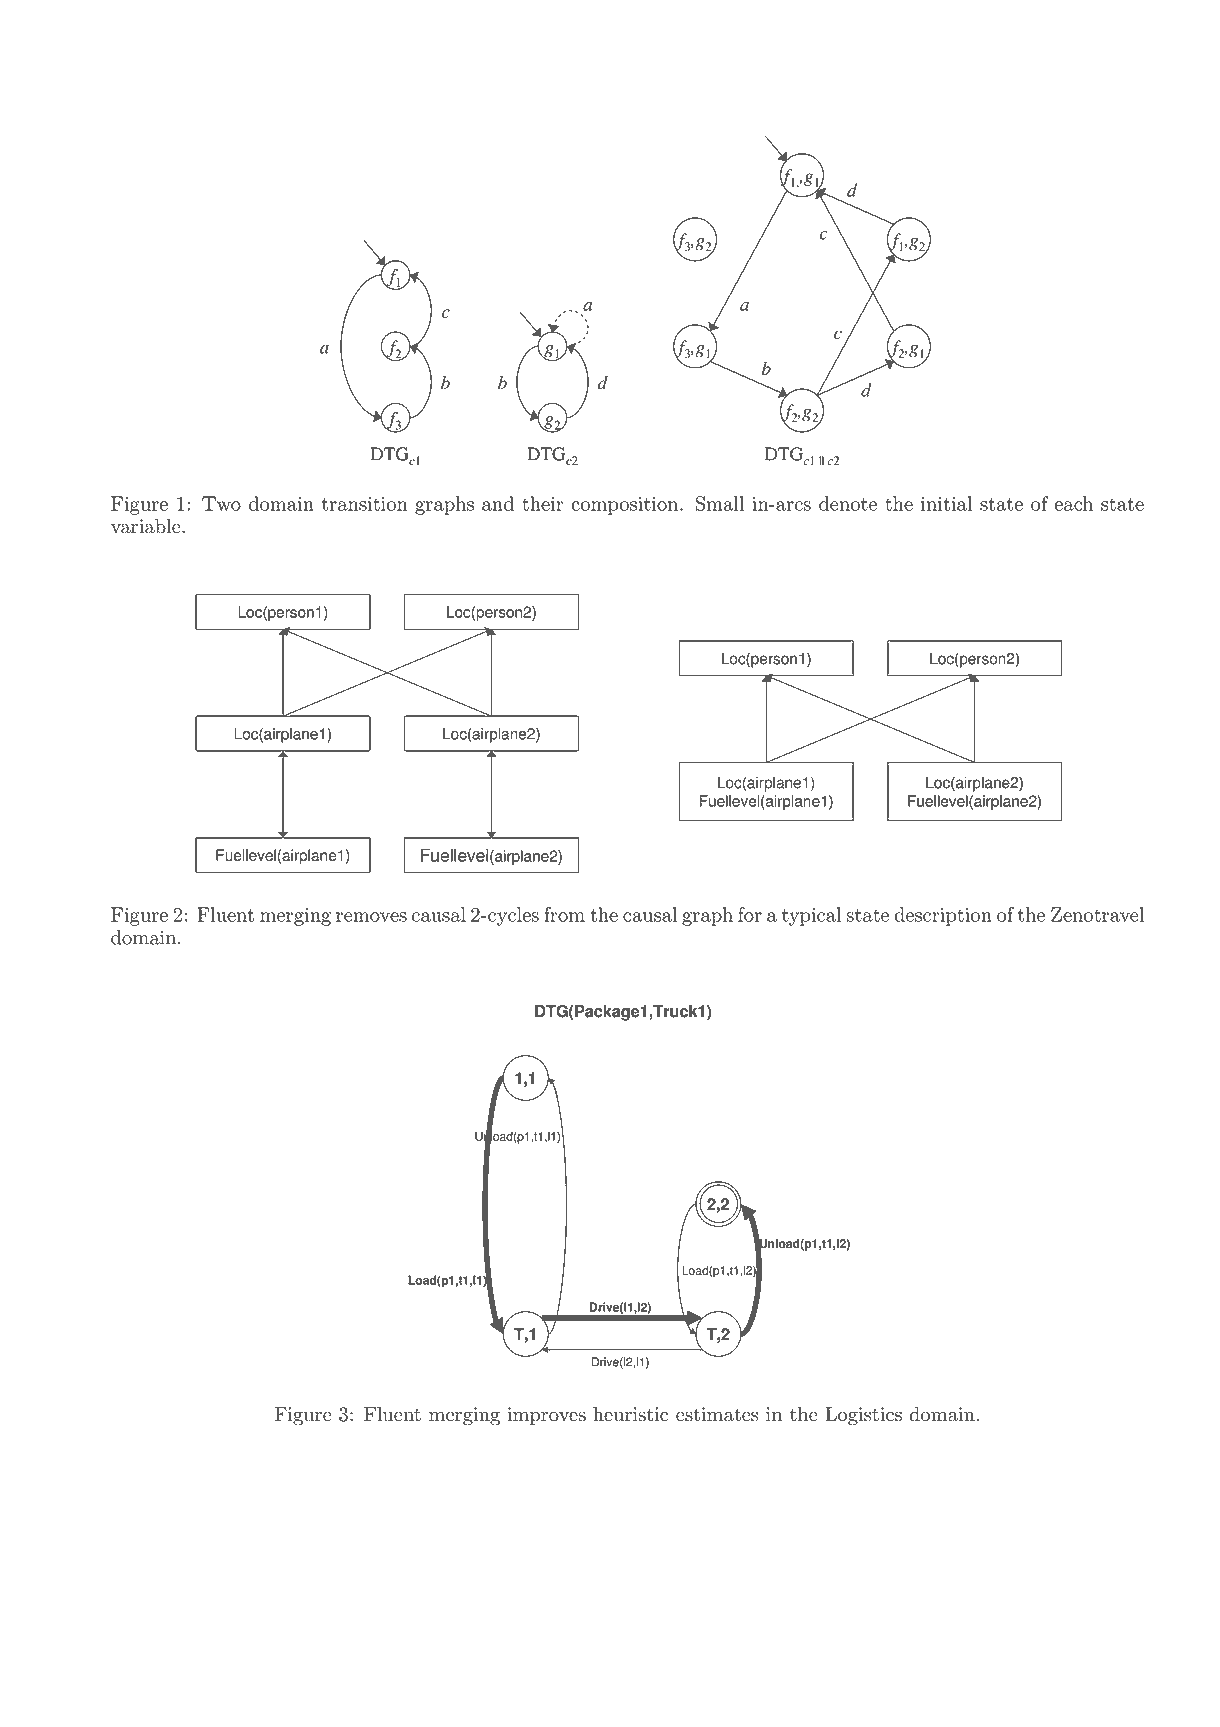 The width and height of the screenshot is (1220, 1727). Describe the element at coordinates (626, 506) in the screenshot. I see `composition` at that location.
